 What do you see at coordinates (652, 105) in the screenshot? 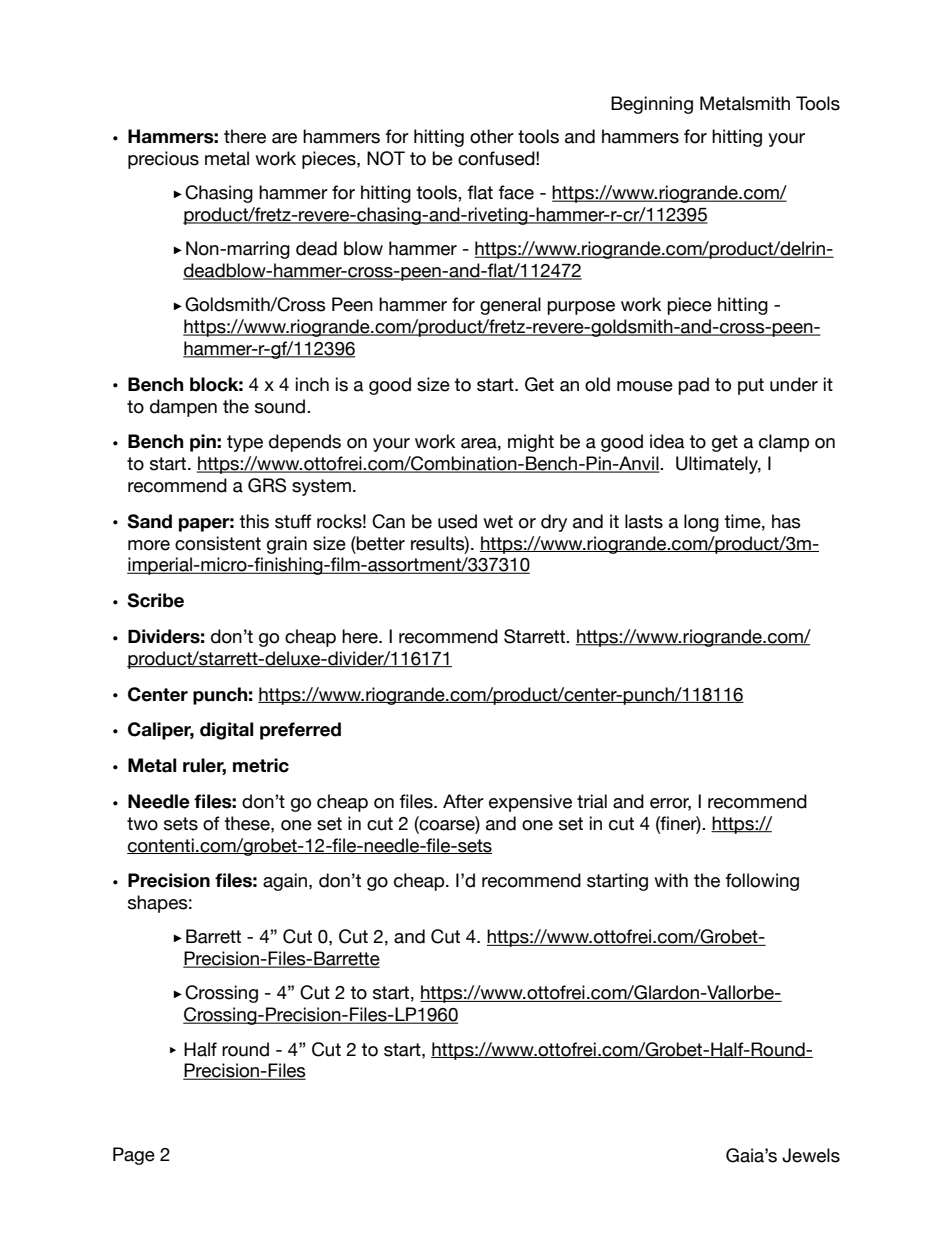
I see `Beginning` at bounding box center [652, 105].
